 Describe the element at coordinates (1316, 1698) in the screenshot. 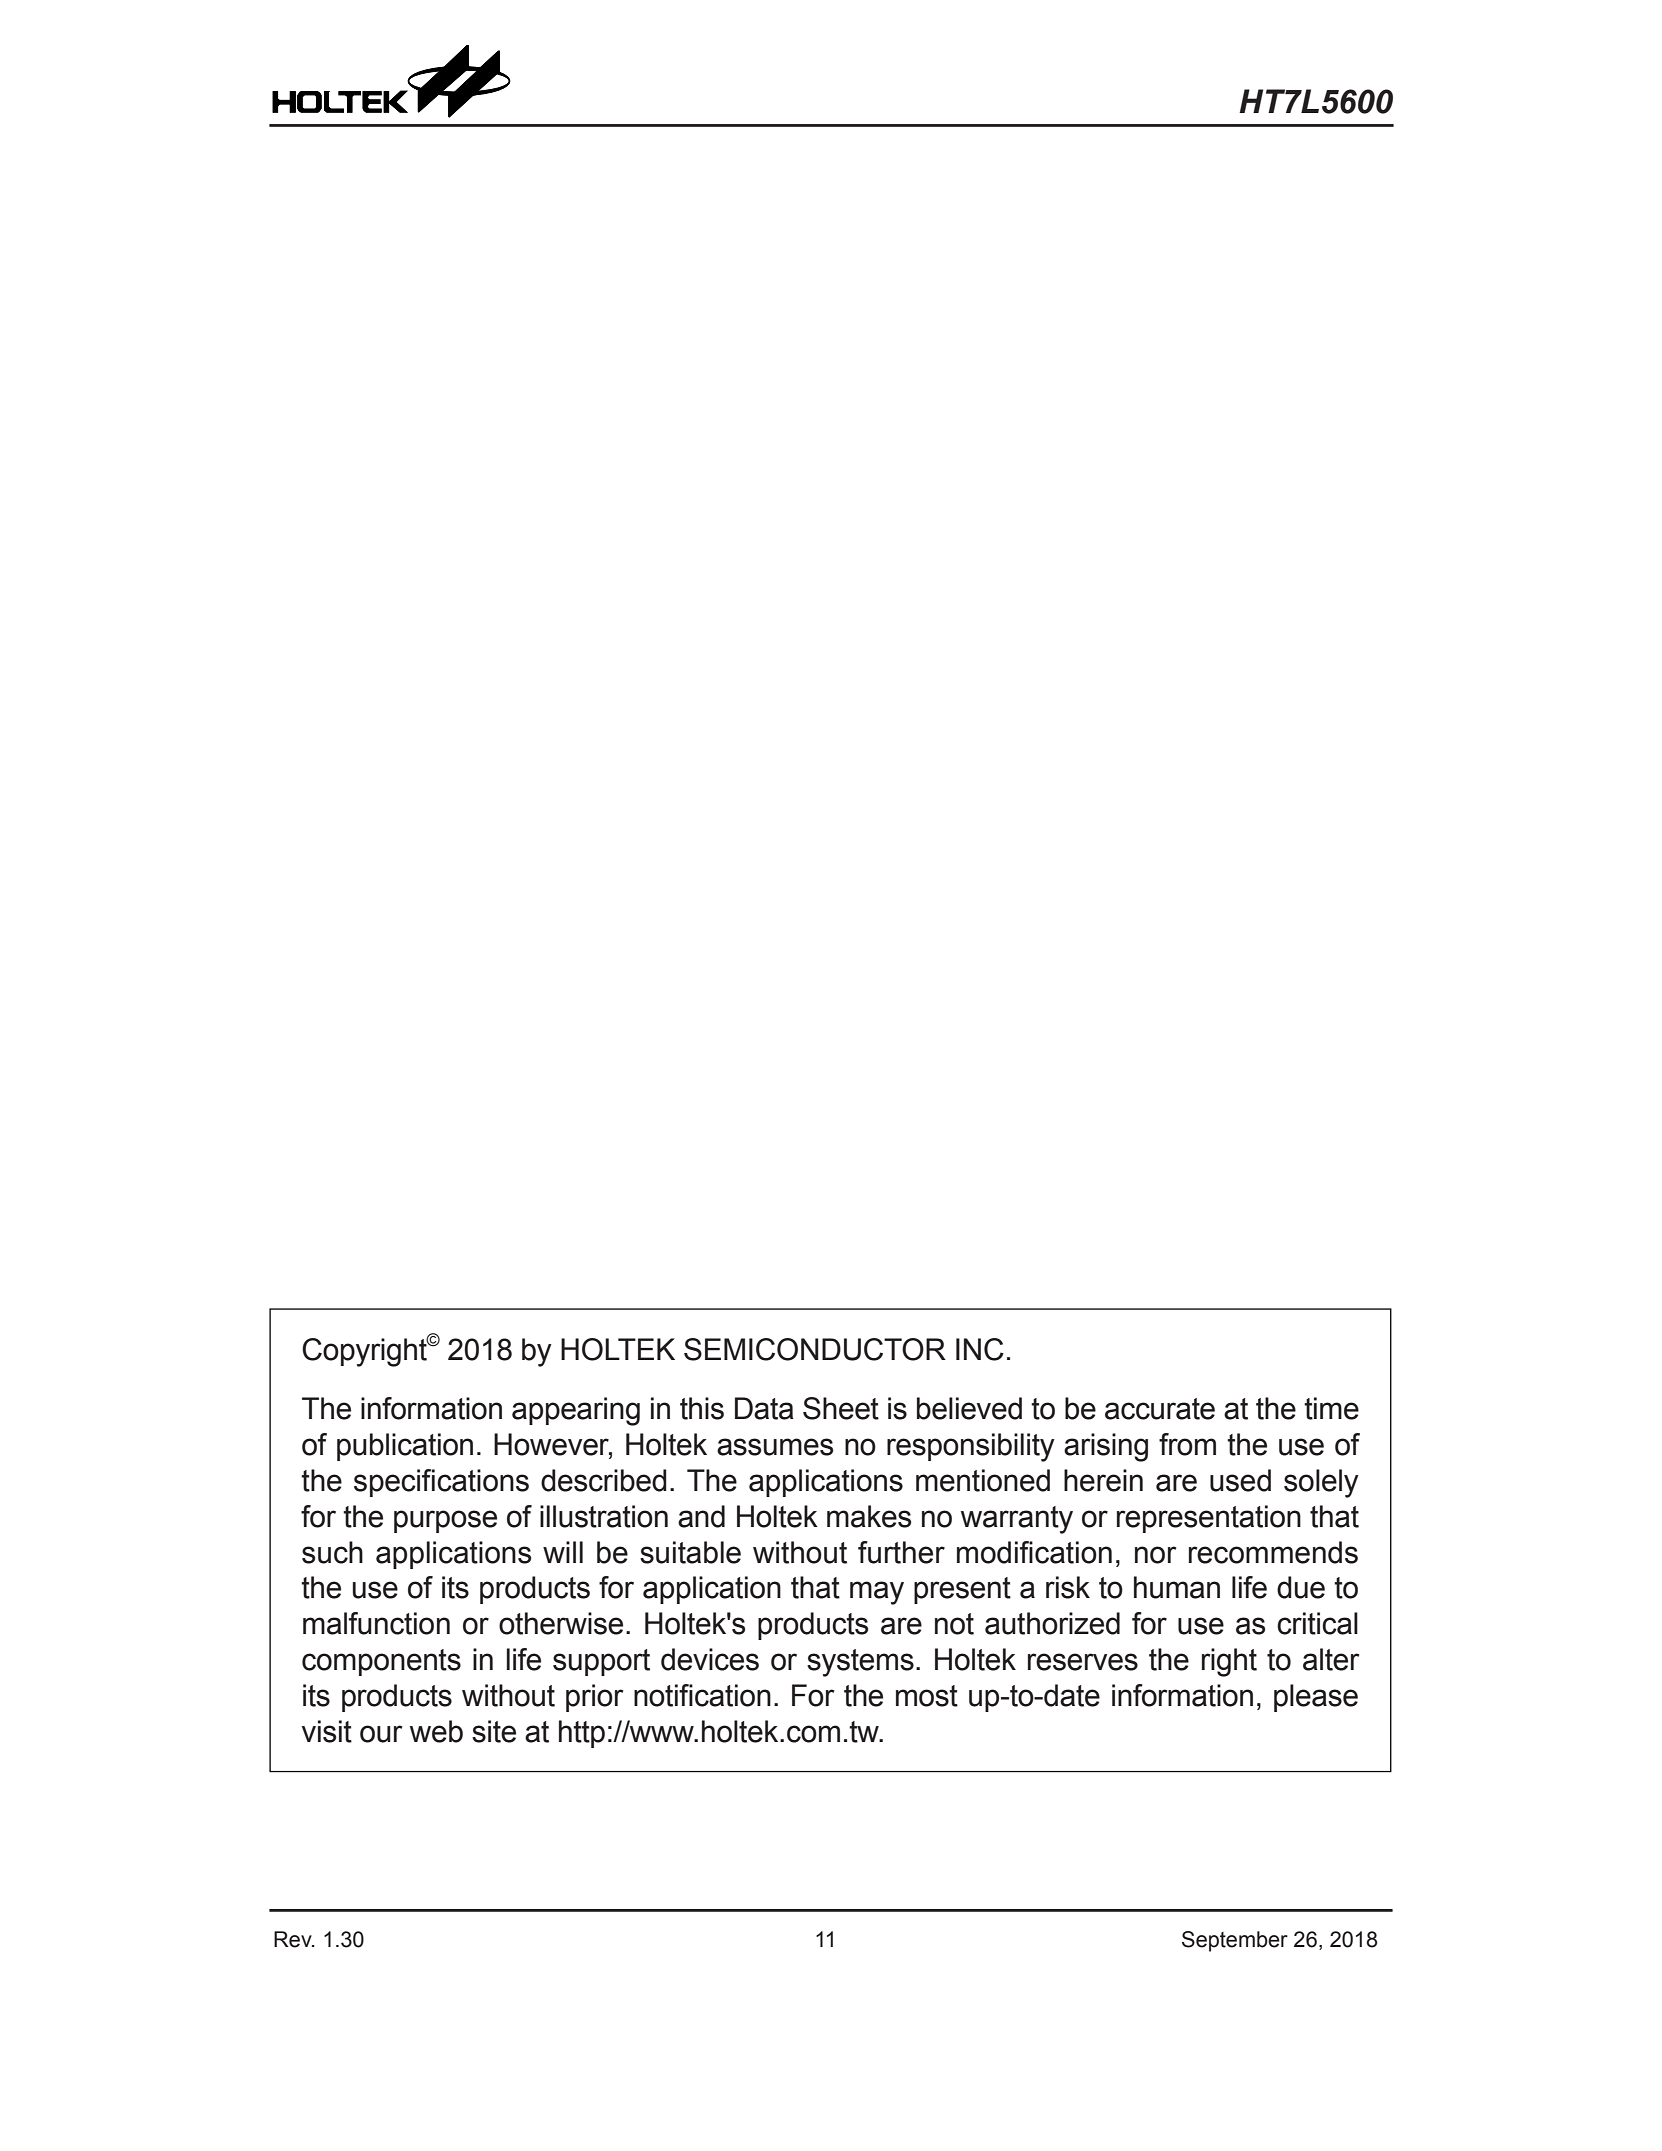

I see `please` at that location.
